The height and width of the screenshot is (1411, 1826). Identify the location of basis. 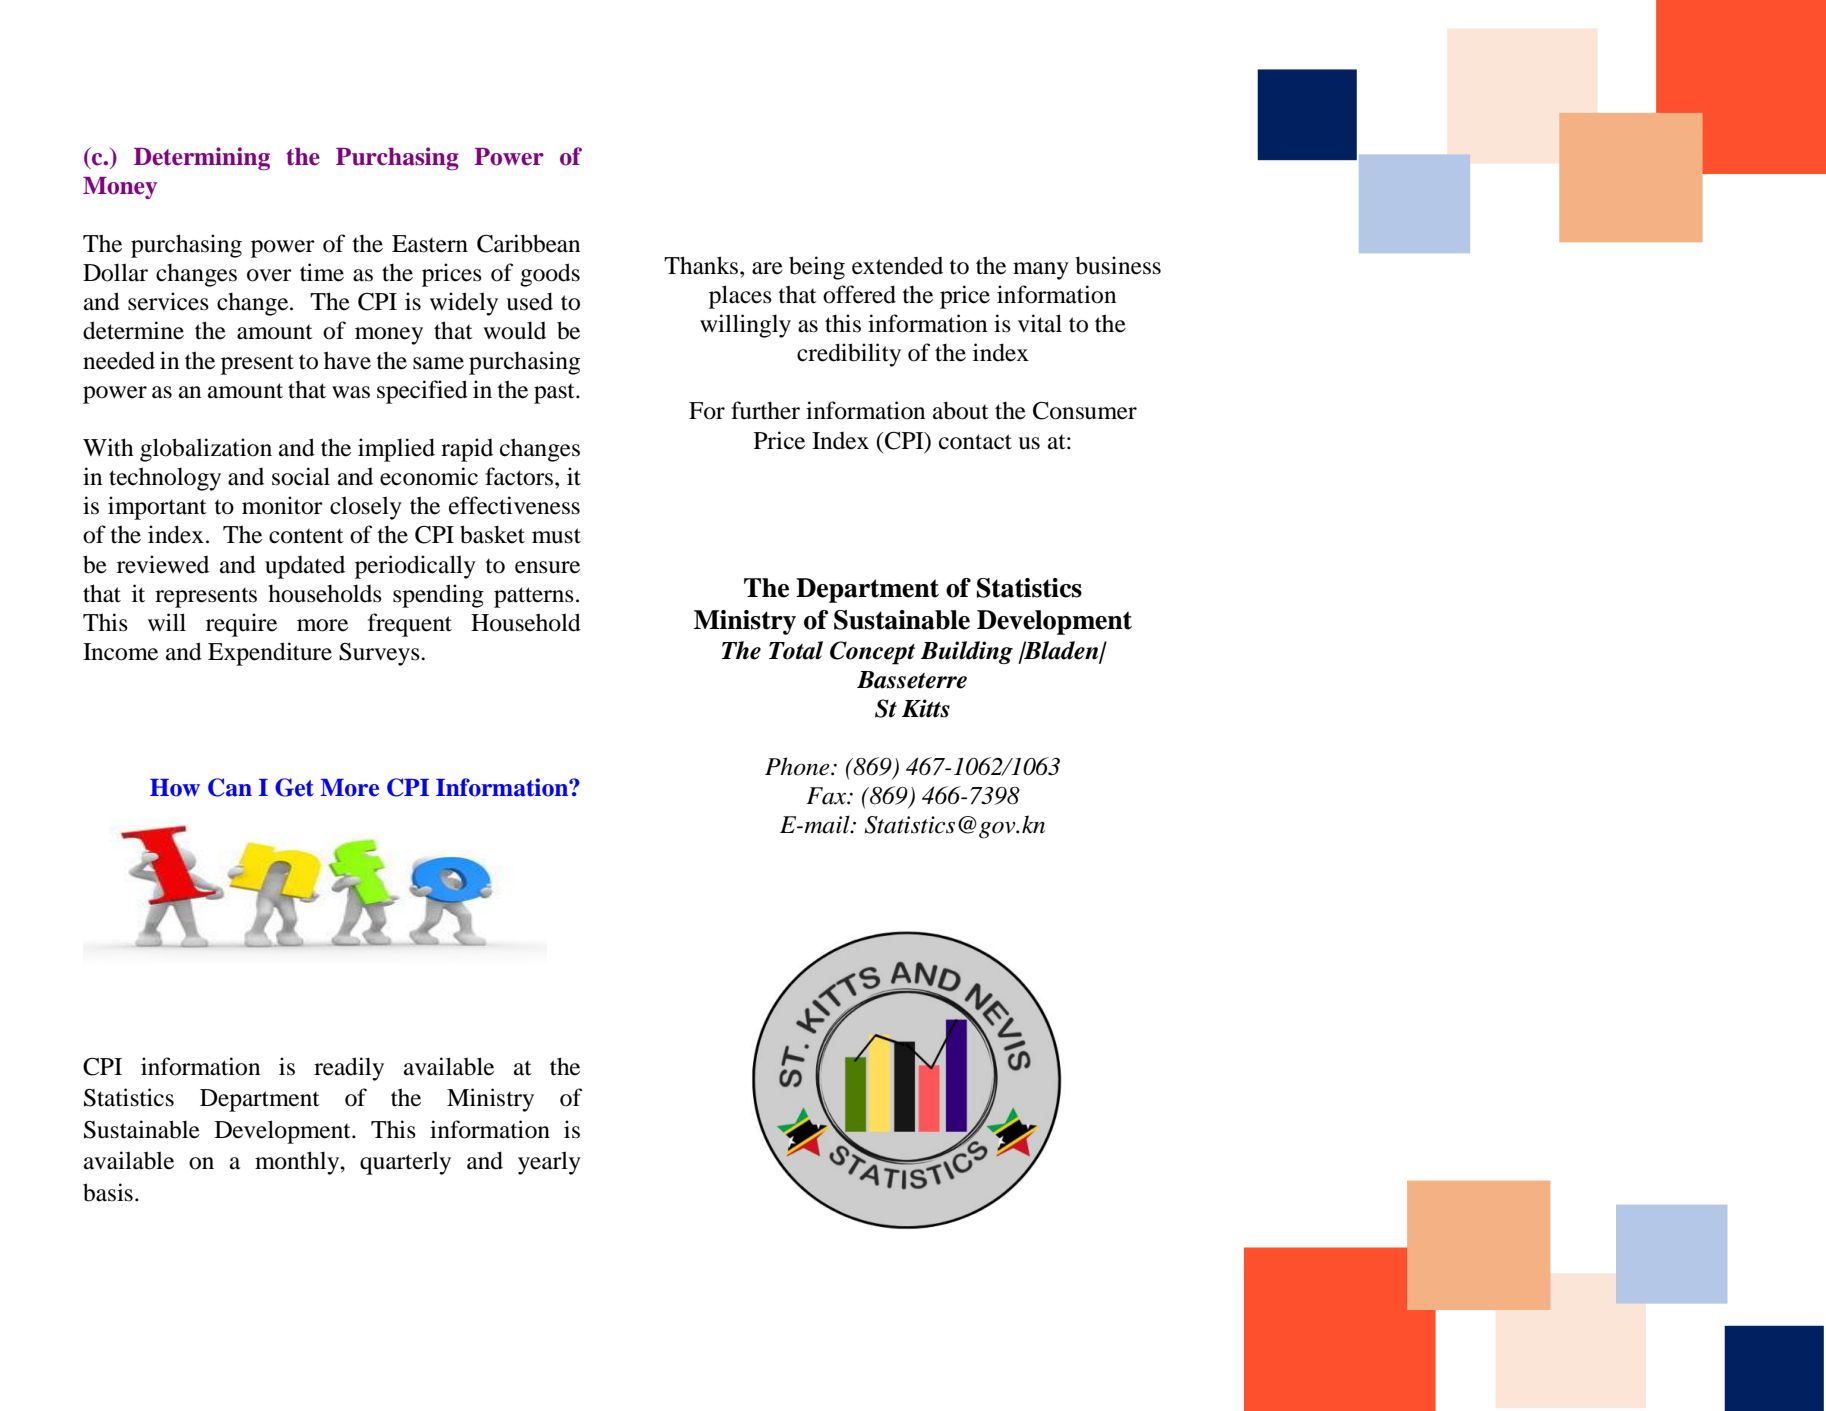
(108, 1192).
